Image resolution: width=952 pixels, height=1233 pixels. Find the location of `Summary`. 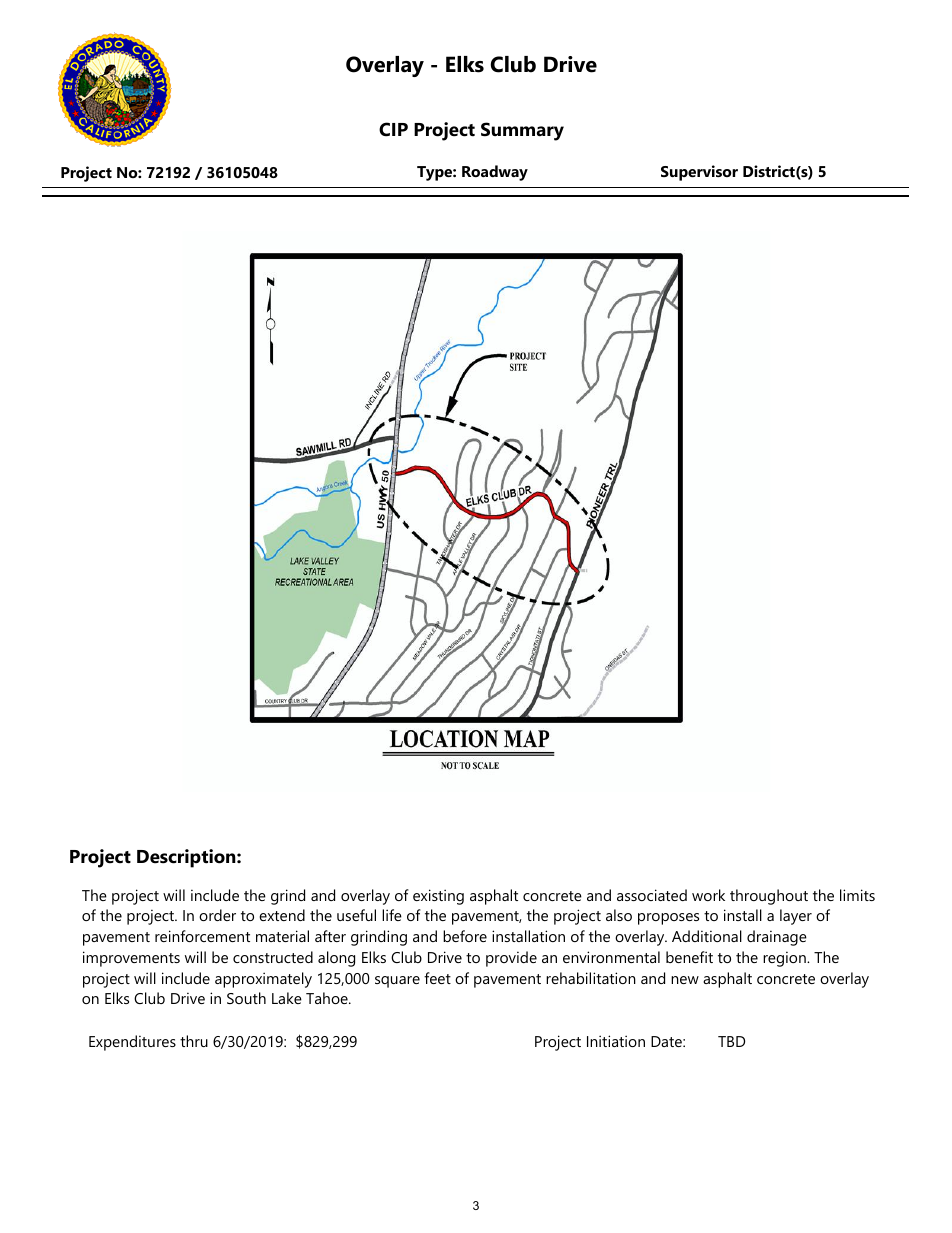

Summary is located at coordinates (522, 131).
